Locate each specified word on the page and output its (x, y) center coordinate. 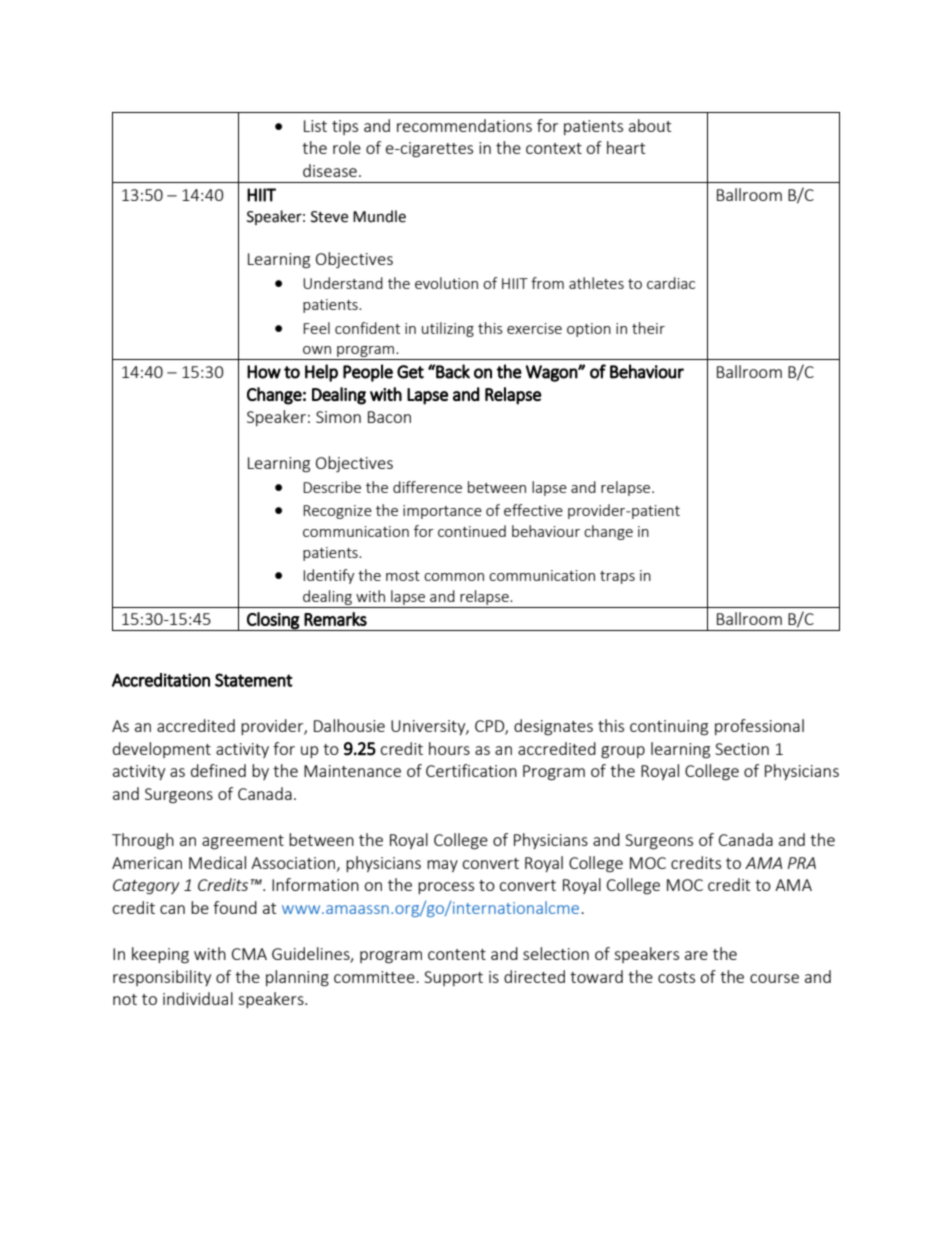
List (315, 126)
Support (453, 978)
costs (676, 977)
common (454, 577)
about (650, 125)
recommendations (464, 125)
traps (617, 577)
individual (198, 998)
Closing (273, 621)
